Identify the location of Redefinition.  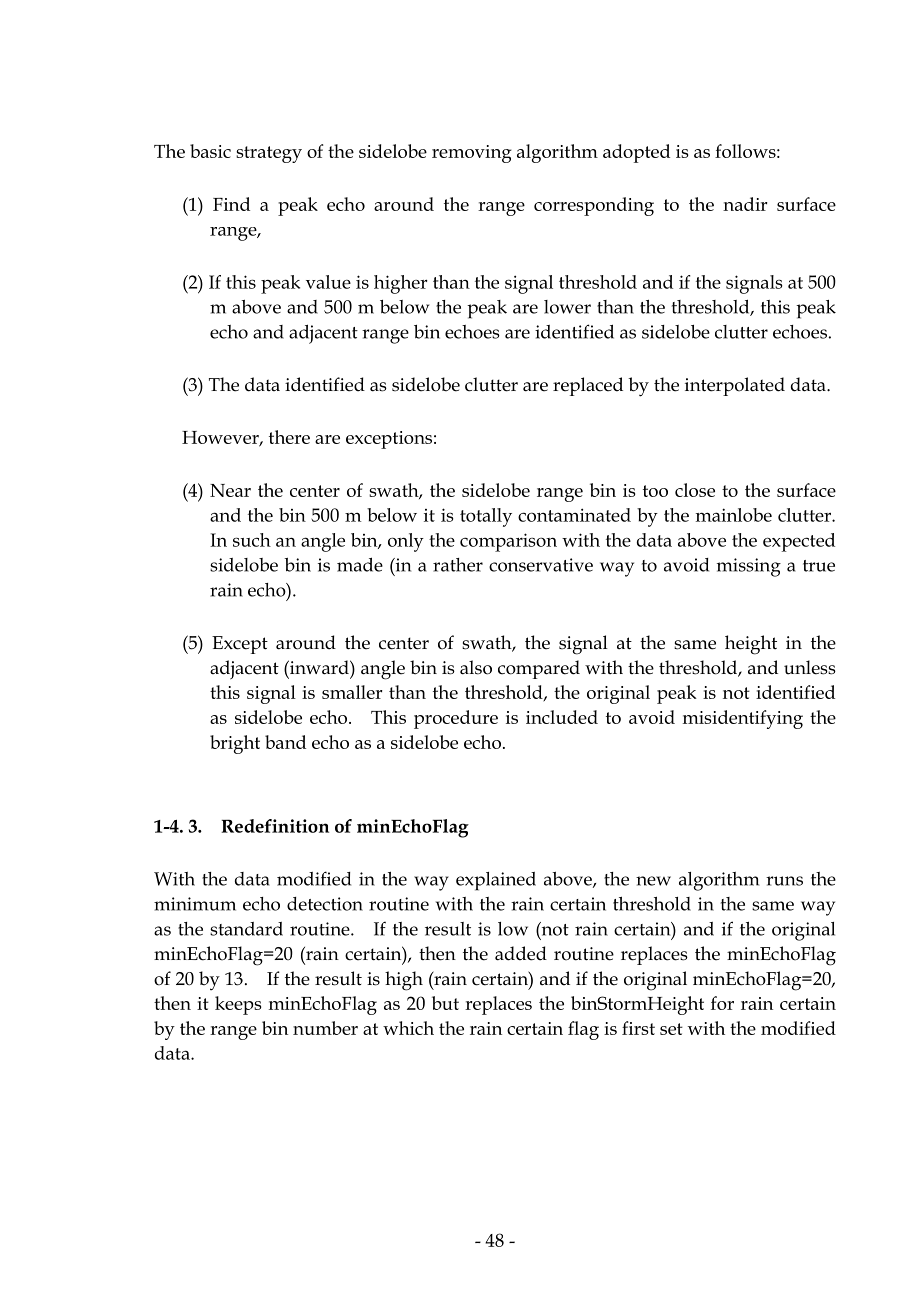
(275, 826).
